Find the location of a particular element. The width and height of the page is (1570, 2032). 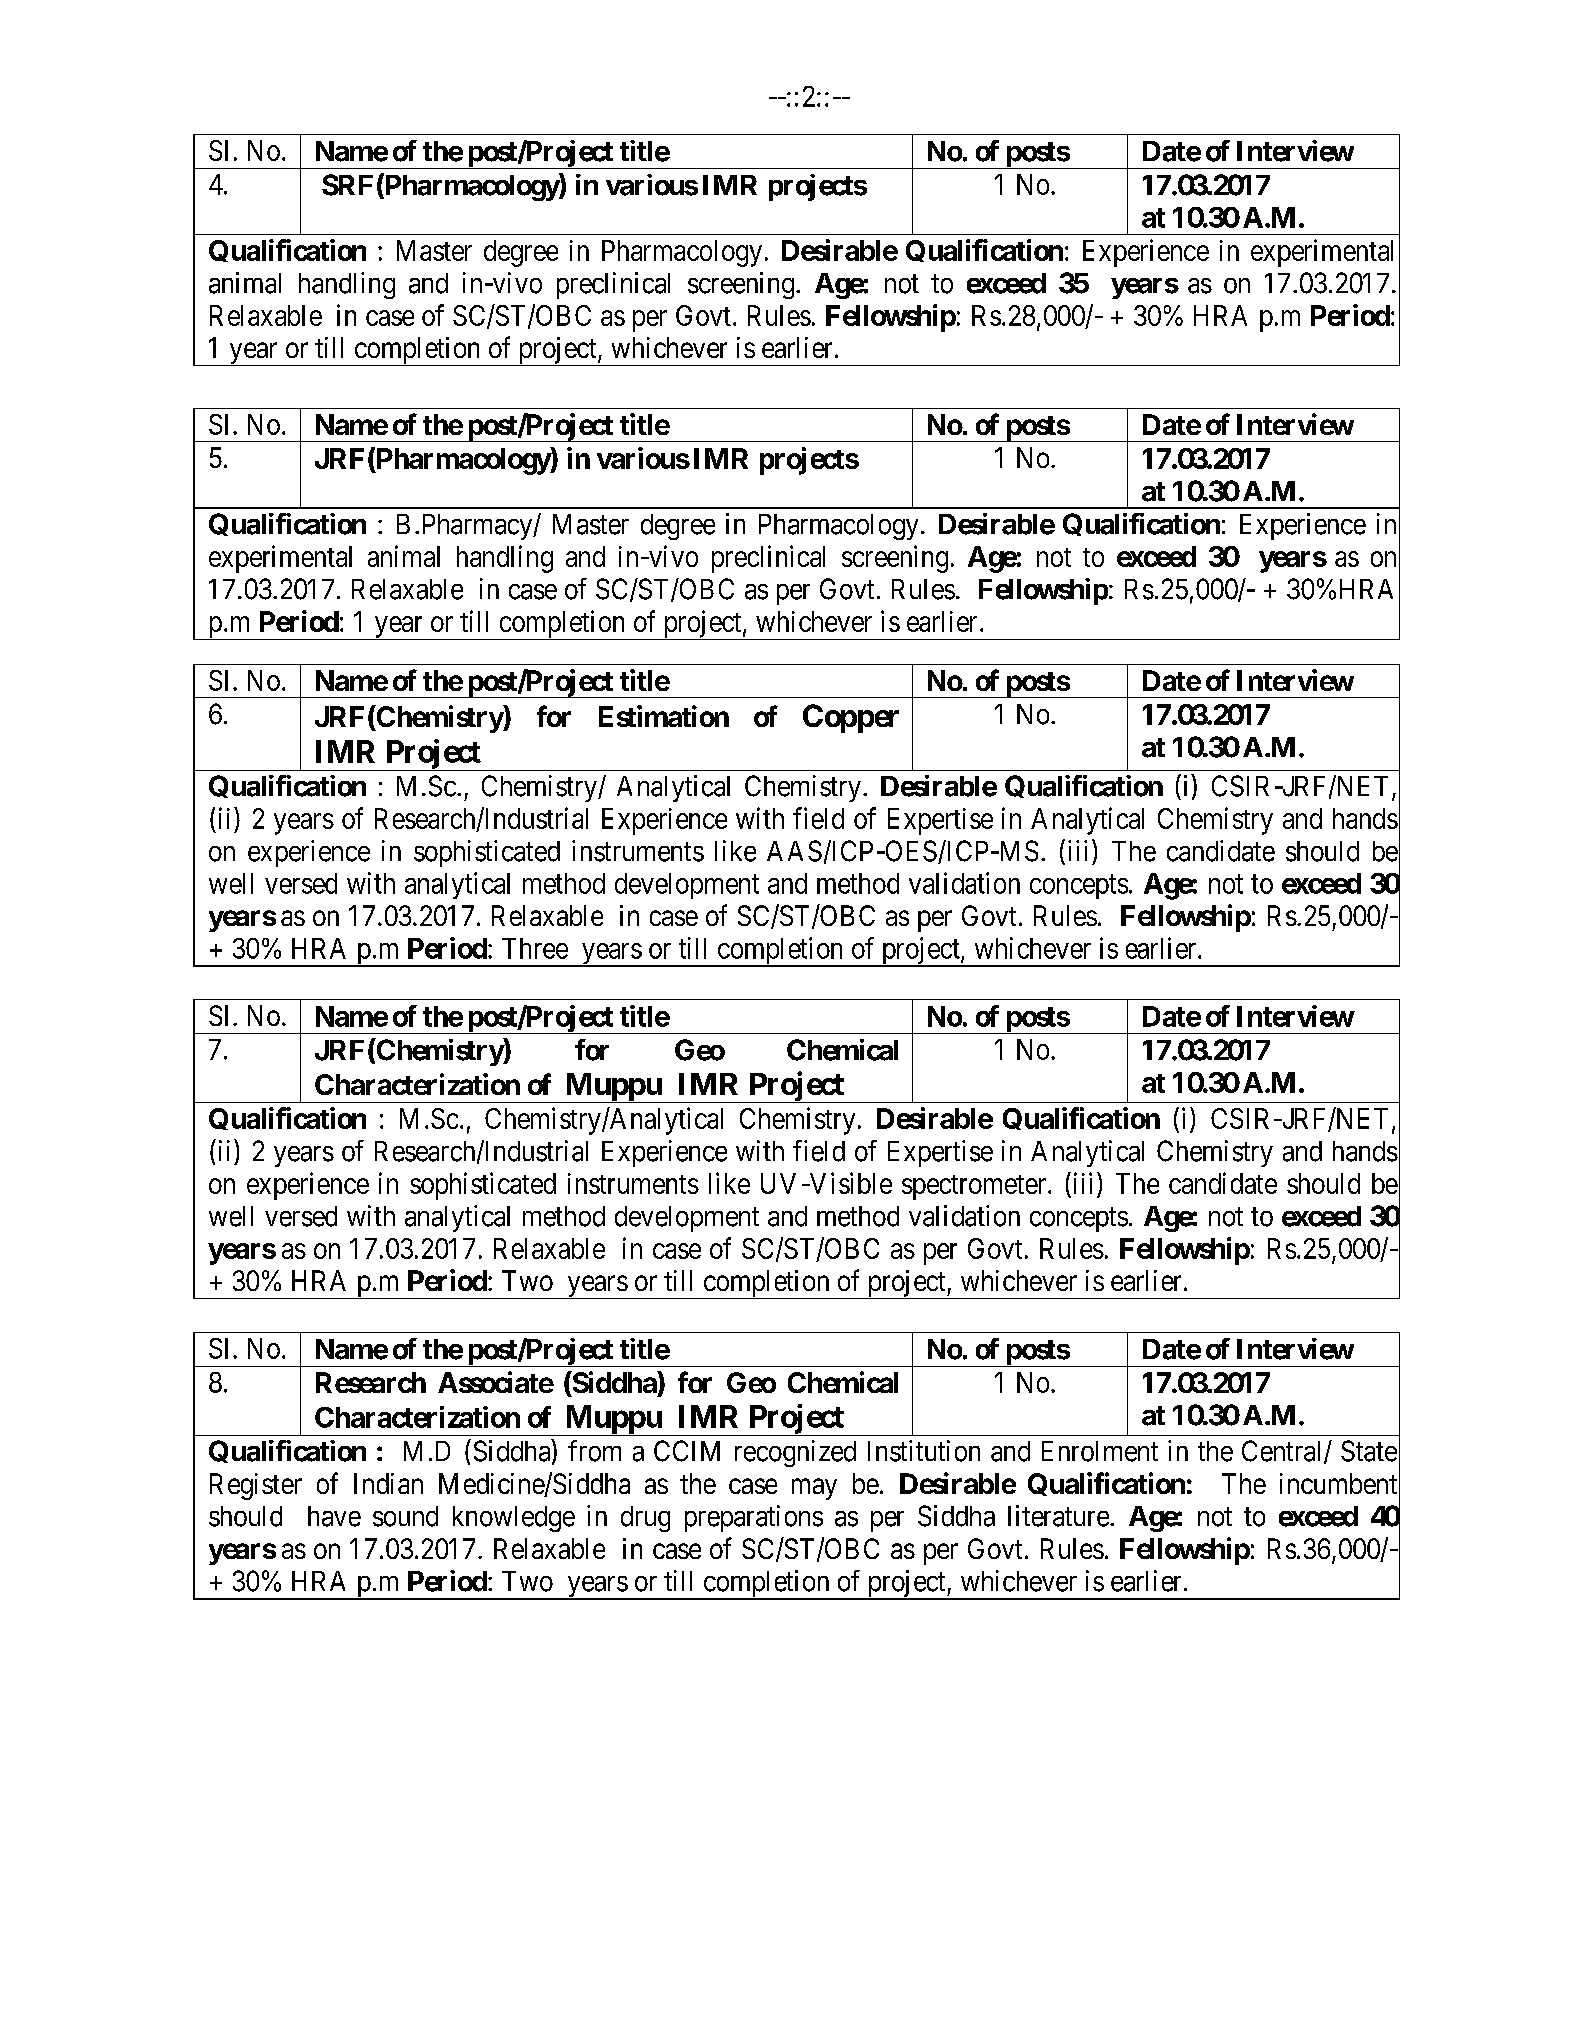

State is located at coordinates (1369, 1451).
